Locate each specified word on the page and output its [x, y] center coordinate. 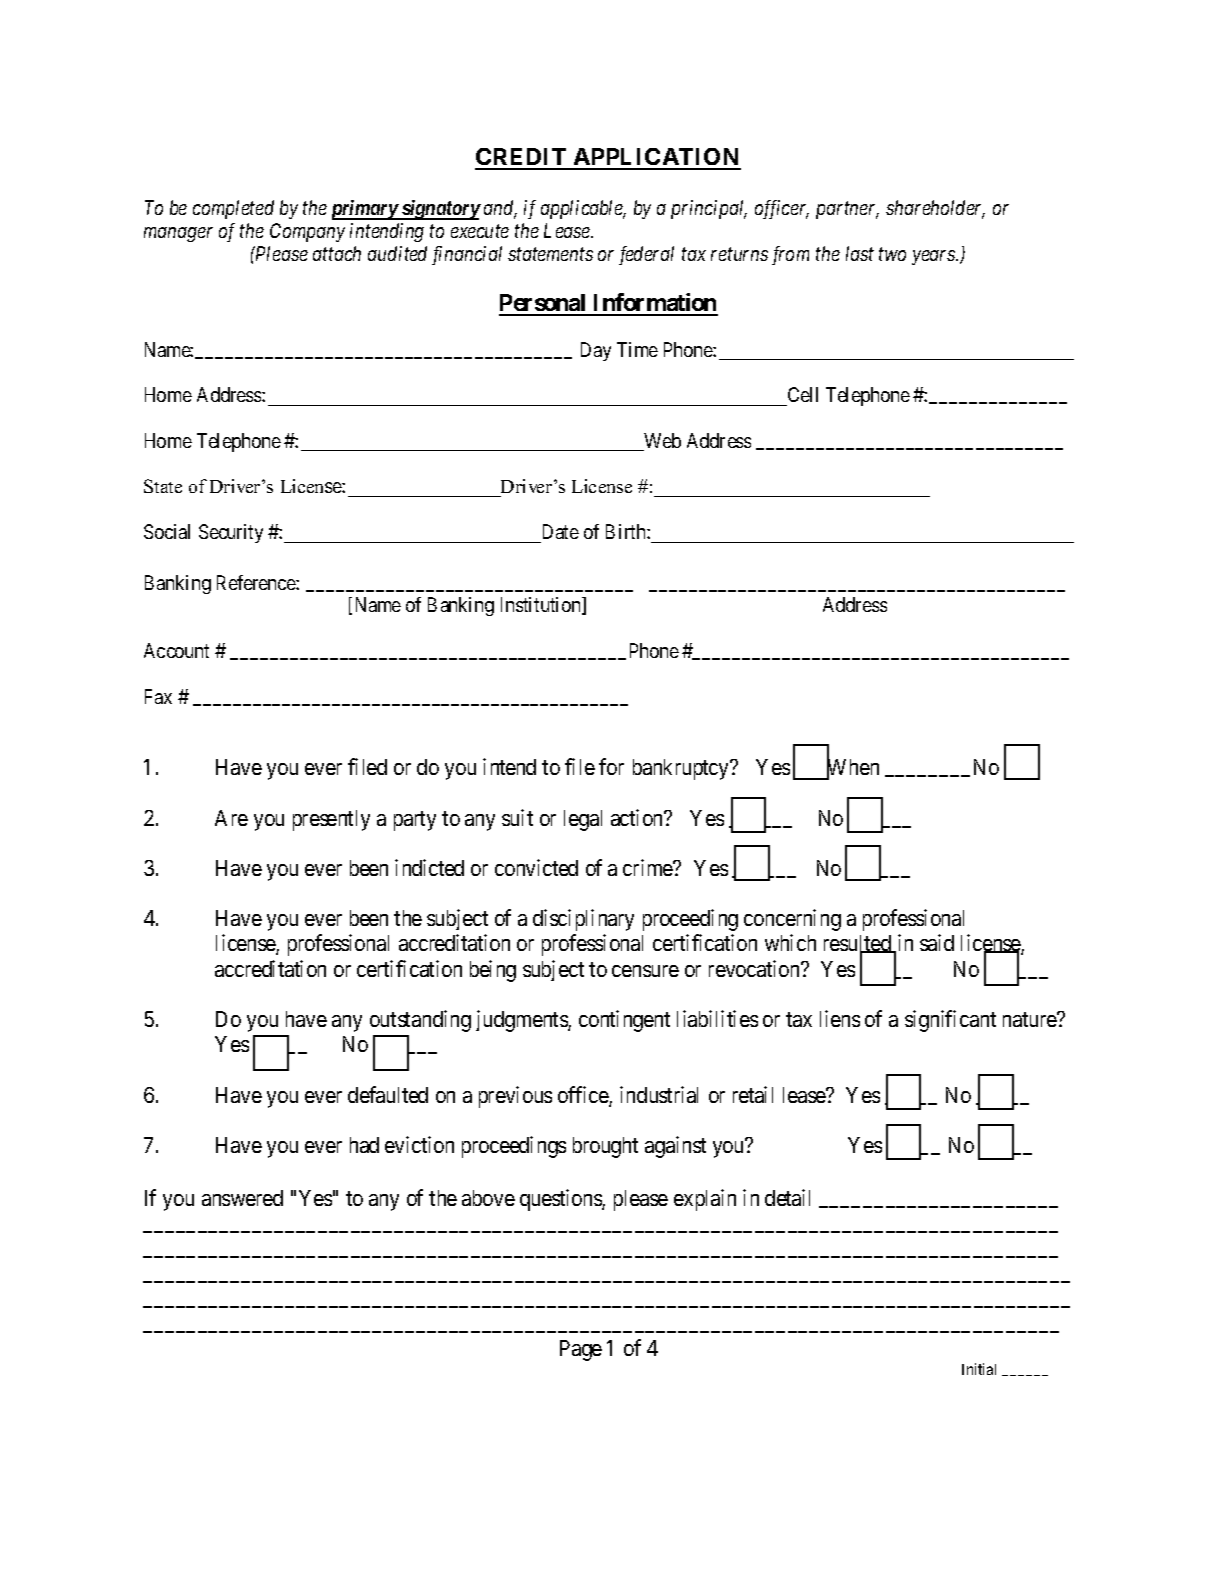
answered [242, 1198]
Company [307, 232]
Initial [979, 1369]
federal [646, 255]
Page [581, 1350]
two [892, 254]
